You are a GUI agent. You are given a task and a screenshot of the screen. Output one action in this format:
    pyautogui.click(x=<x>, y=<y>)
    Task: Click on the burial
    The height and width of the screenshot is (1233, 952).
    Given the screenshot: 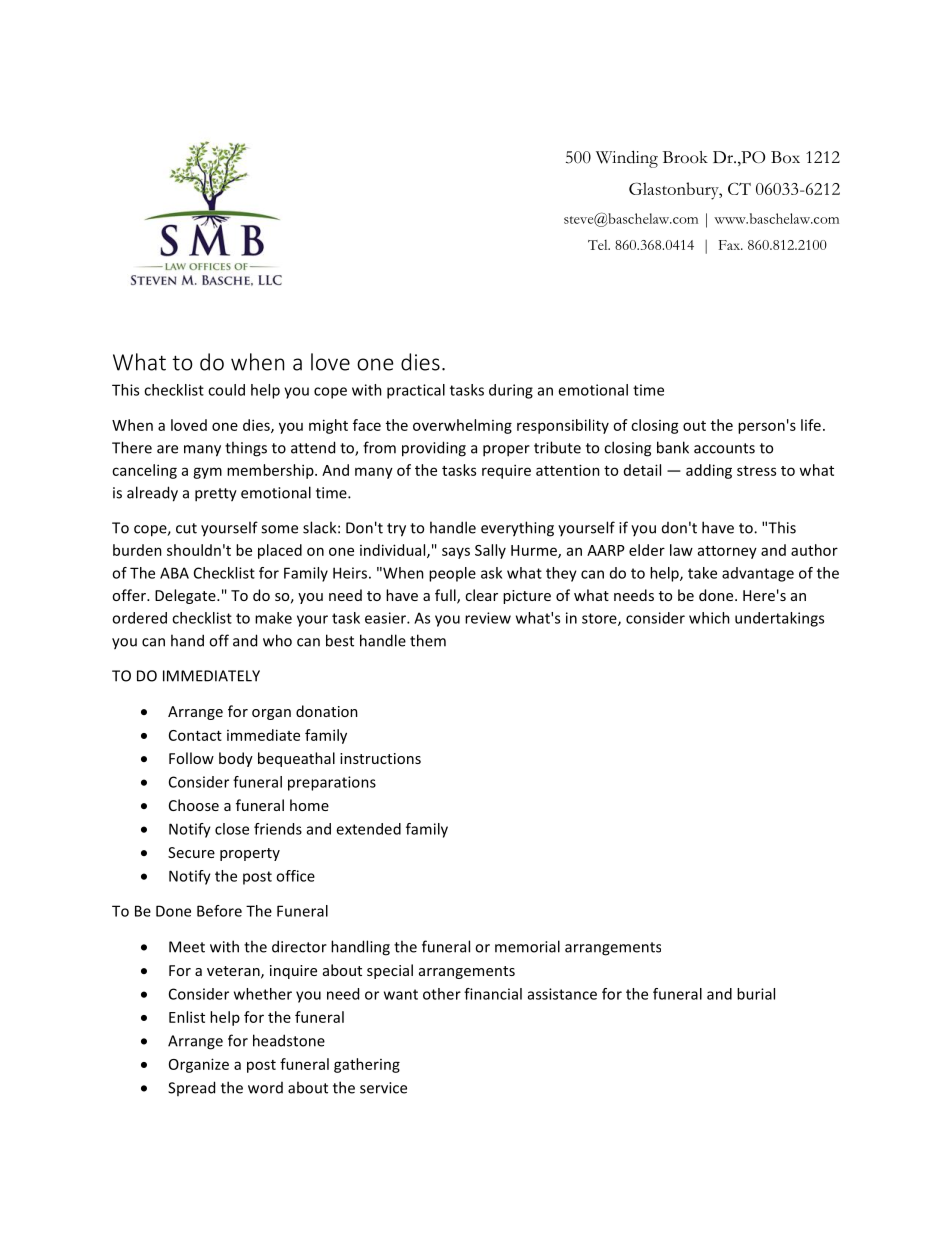 What is the action you would take?
    pyautogui.click(x=756, y=994)
